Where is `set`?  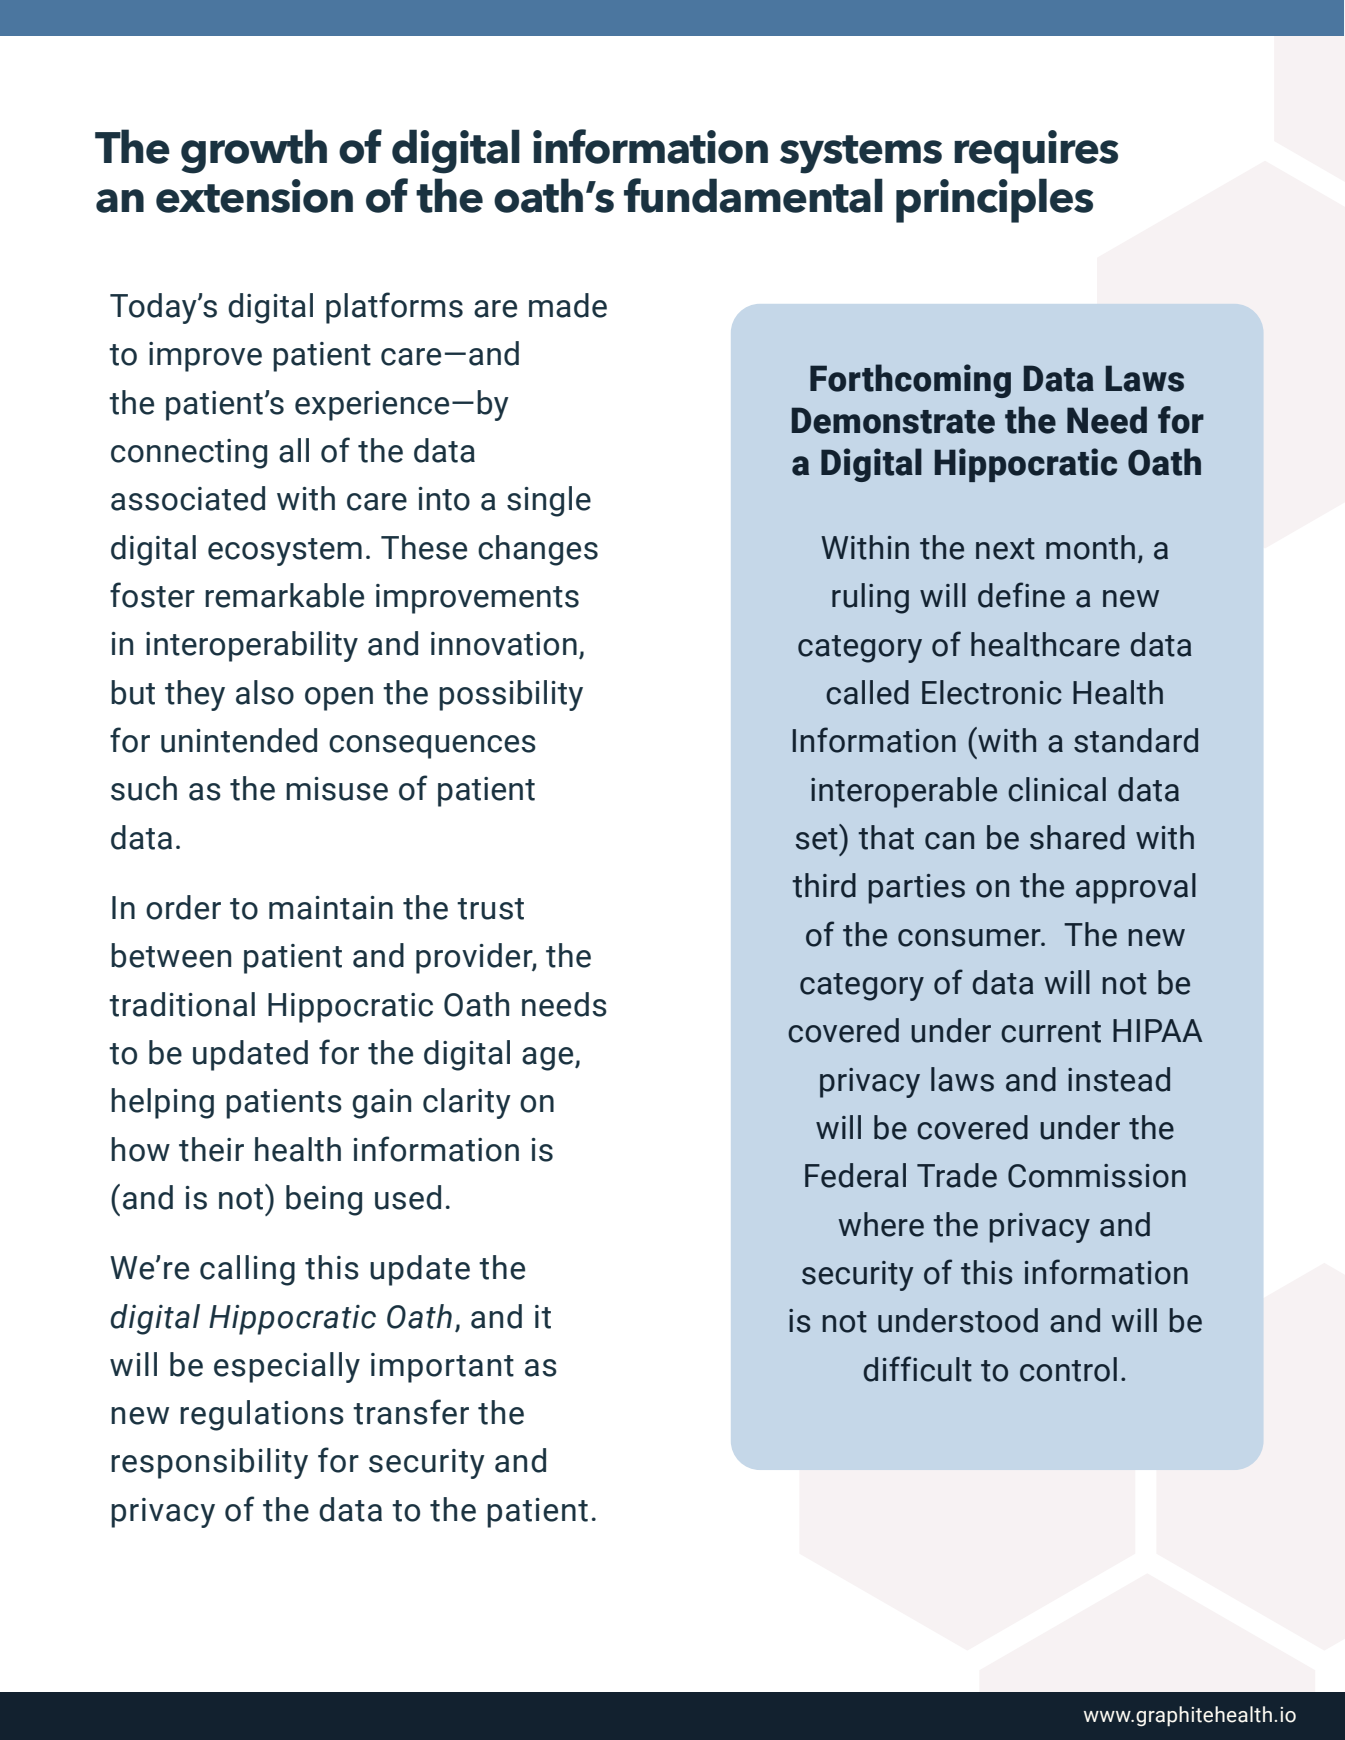
set is located at coordinates (817, 839).
